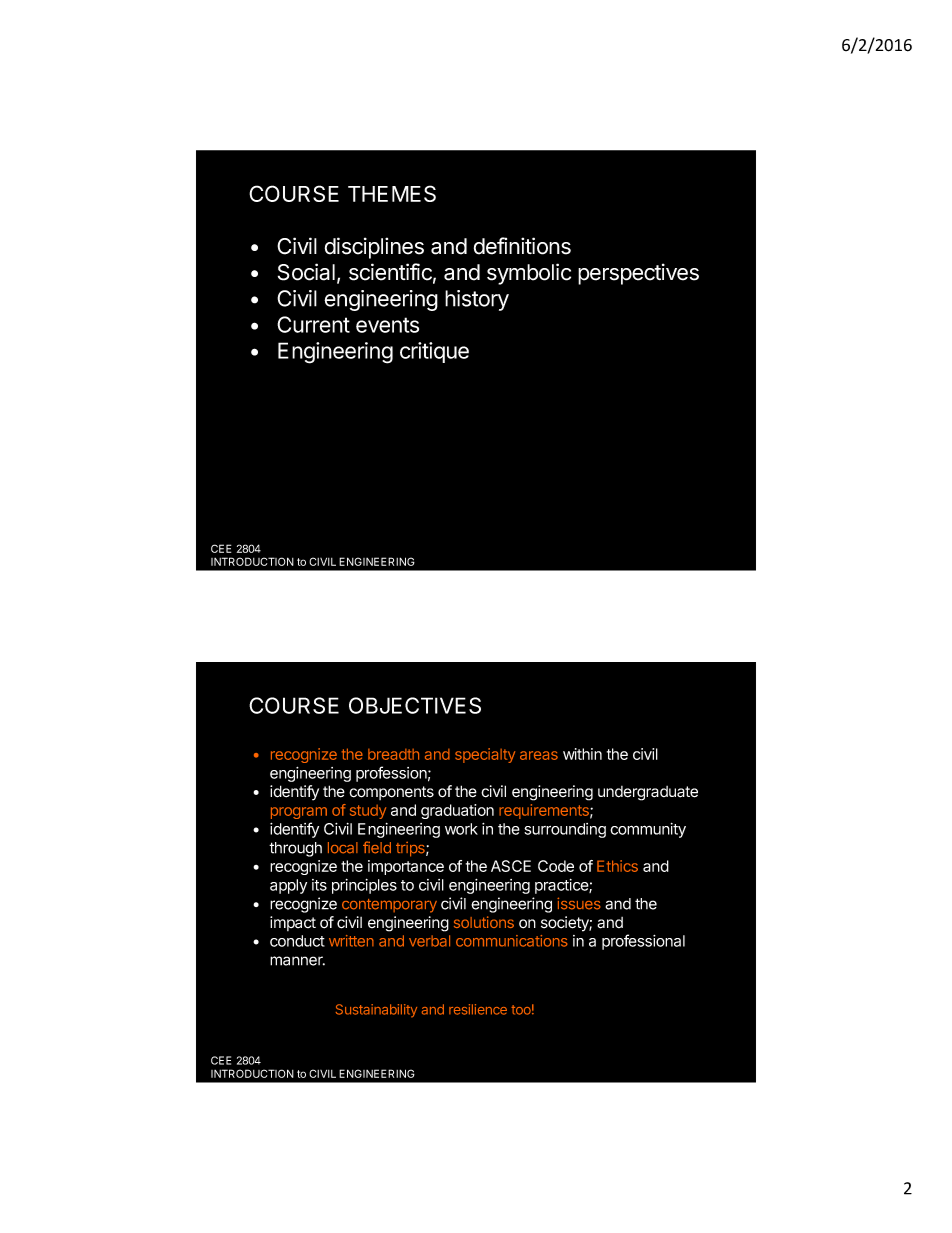  Describe the element at coordinates (374, 248) in the page. I see `disciplines` at that location.
